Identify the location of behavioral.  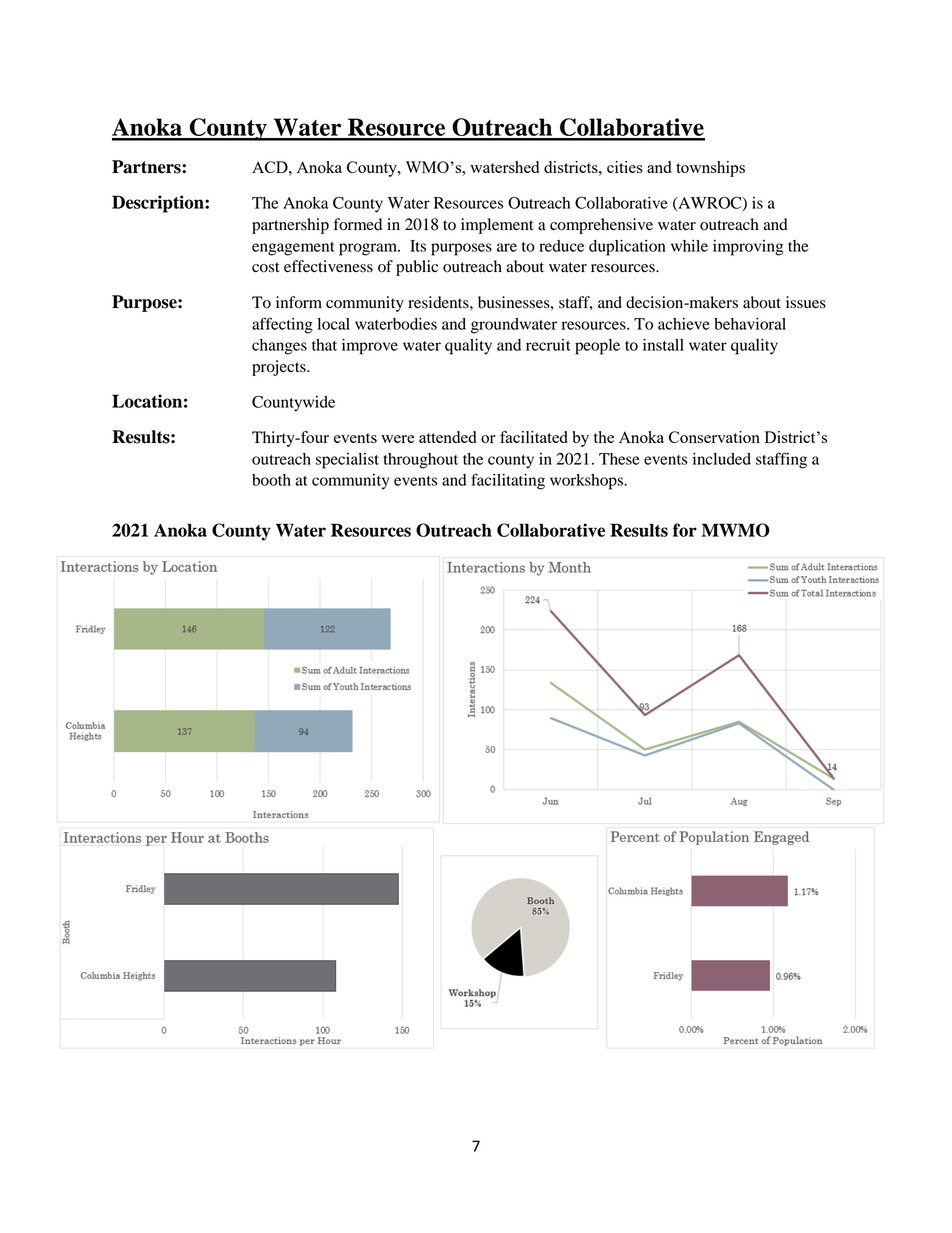
(750, 324).
